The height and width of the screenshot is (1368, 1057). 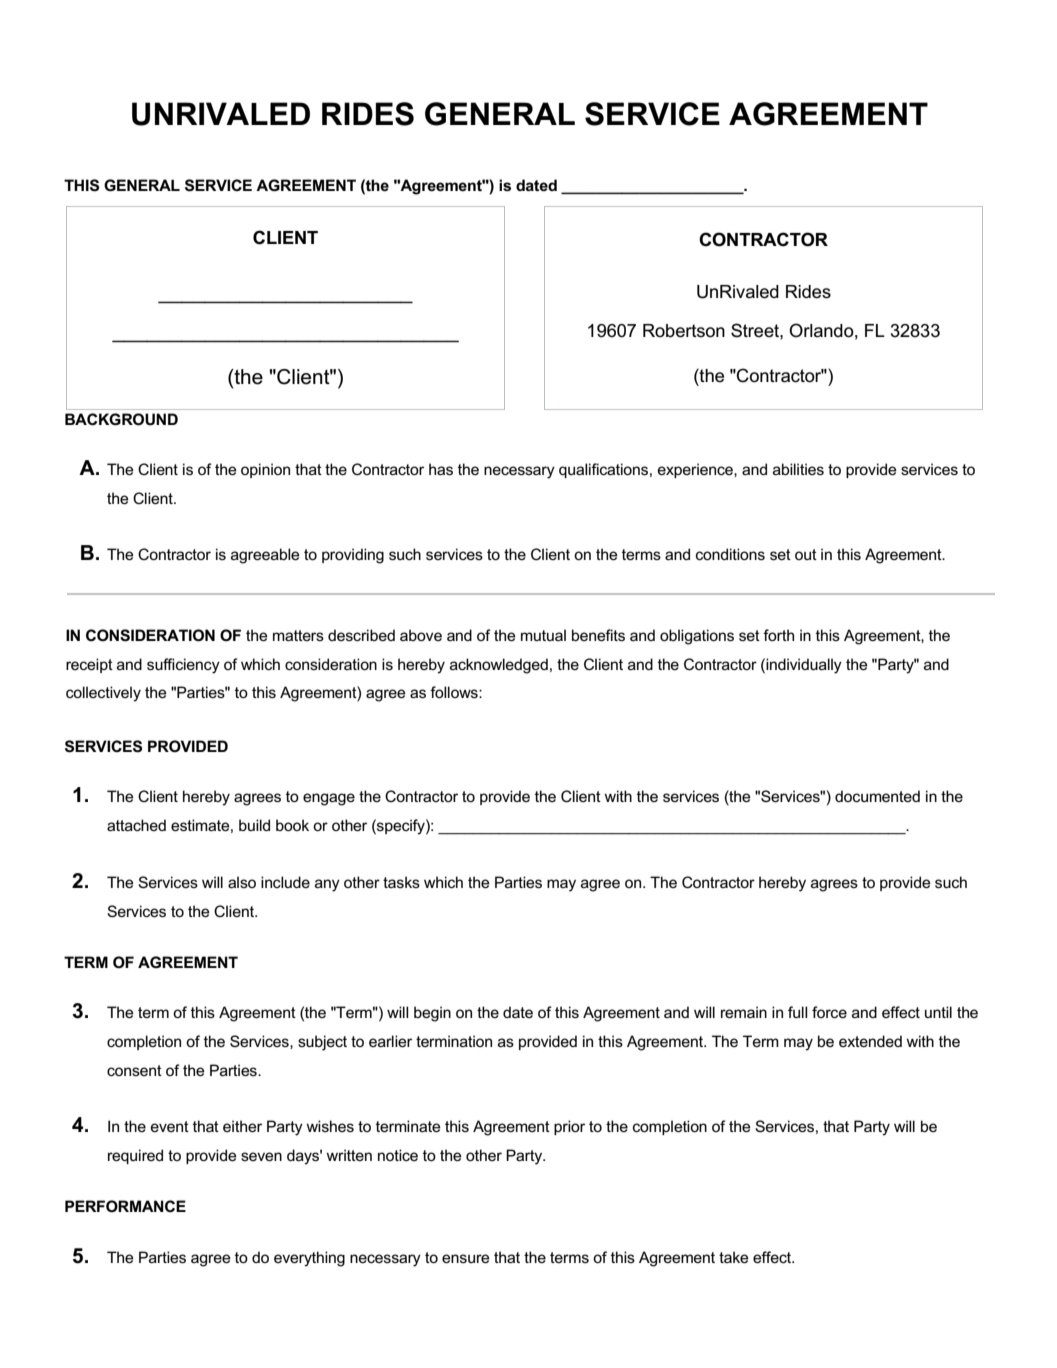 I want to click on tasks, so click(x=401, y=882).
